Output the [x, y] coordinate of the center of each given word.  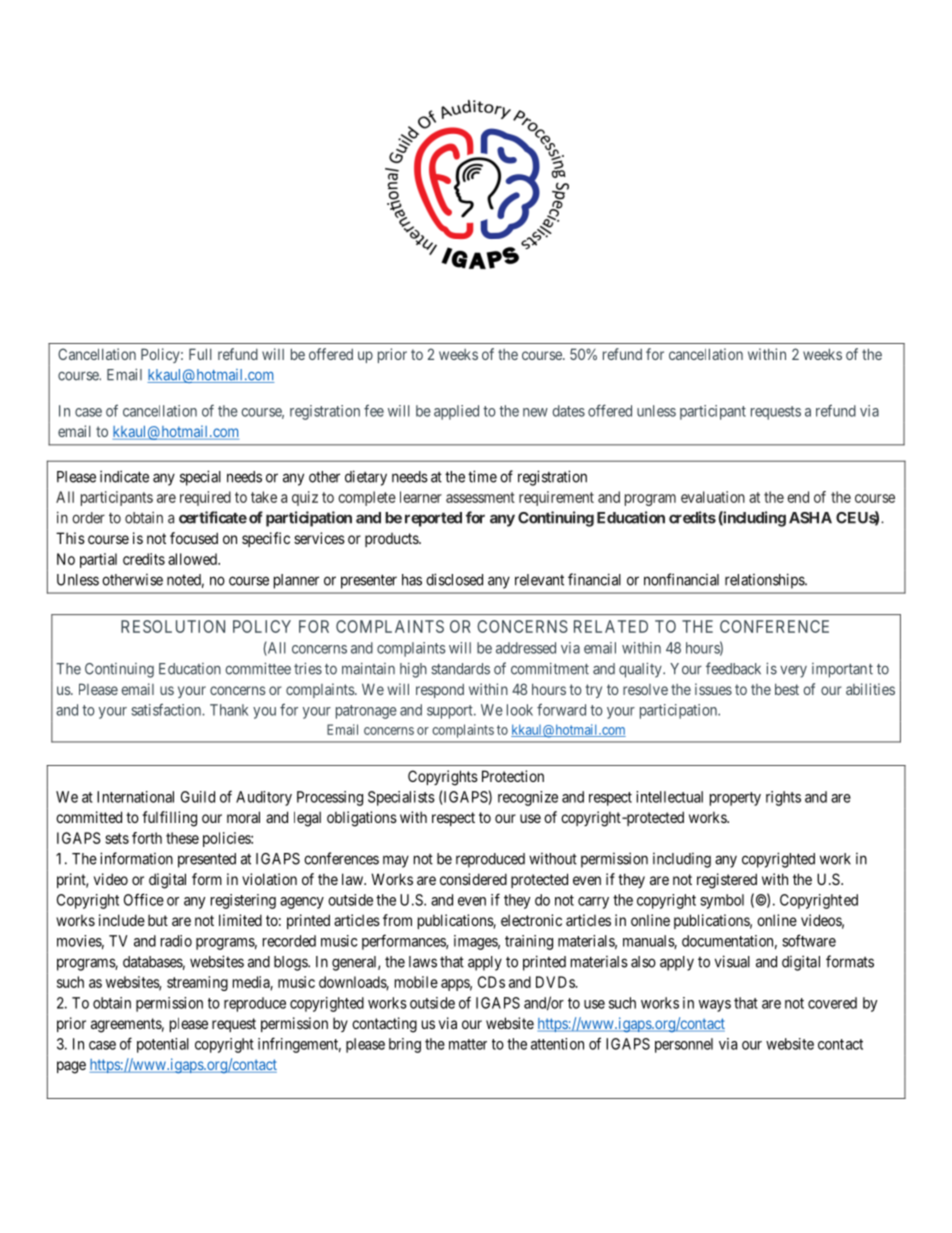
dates [568, 411]
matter [468, 1044]
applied [456, 412]
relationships [765, 581]
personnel [684, 1045]
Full [200, 354]
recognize [528, 798]
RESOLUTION [173, 626]
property [735, 799]
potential [163, 1045]
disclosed [454, 579]
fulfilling [169, 819]
